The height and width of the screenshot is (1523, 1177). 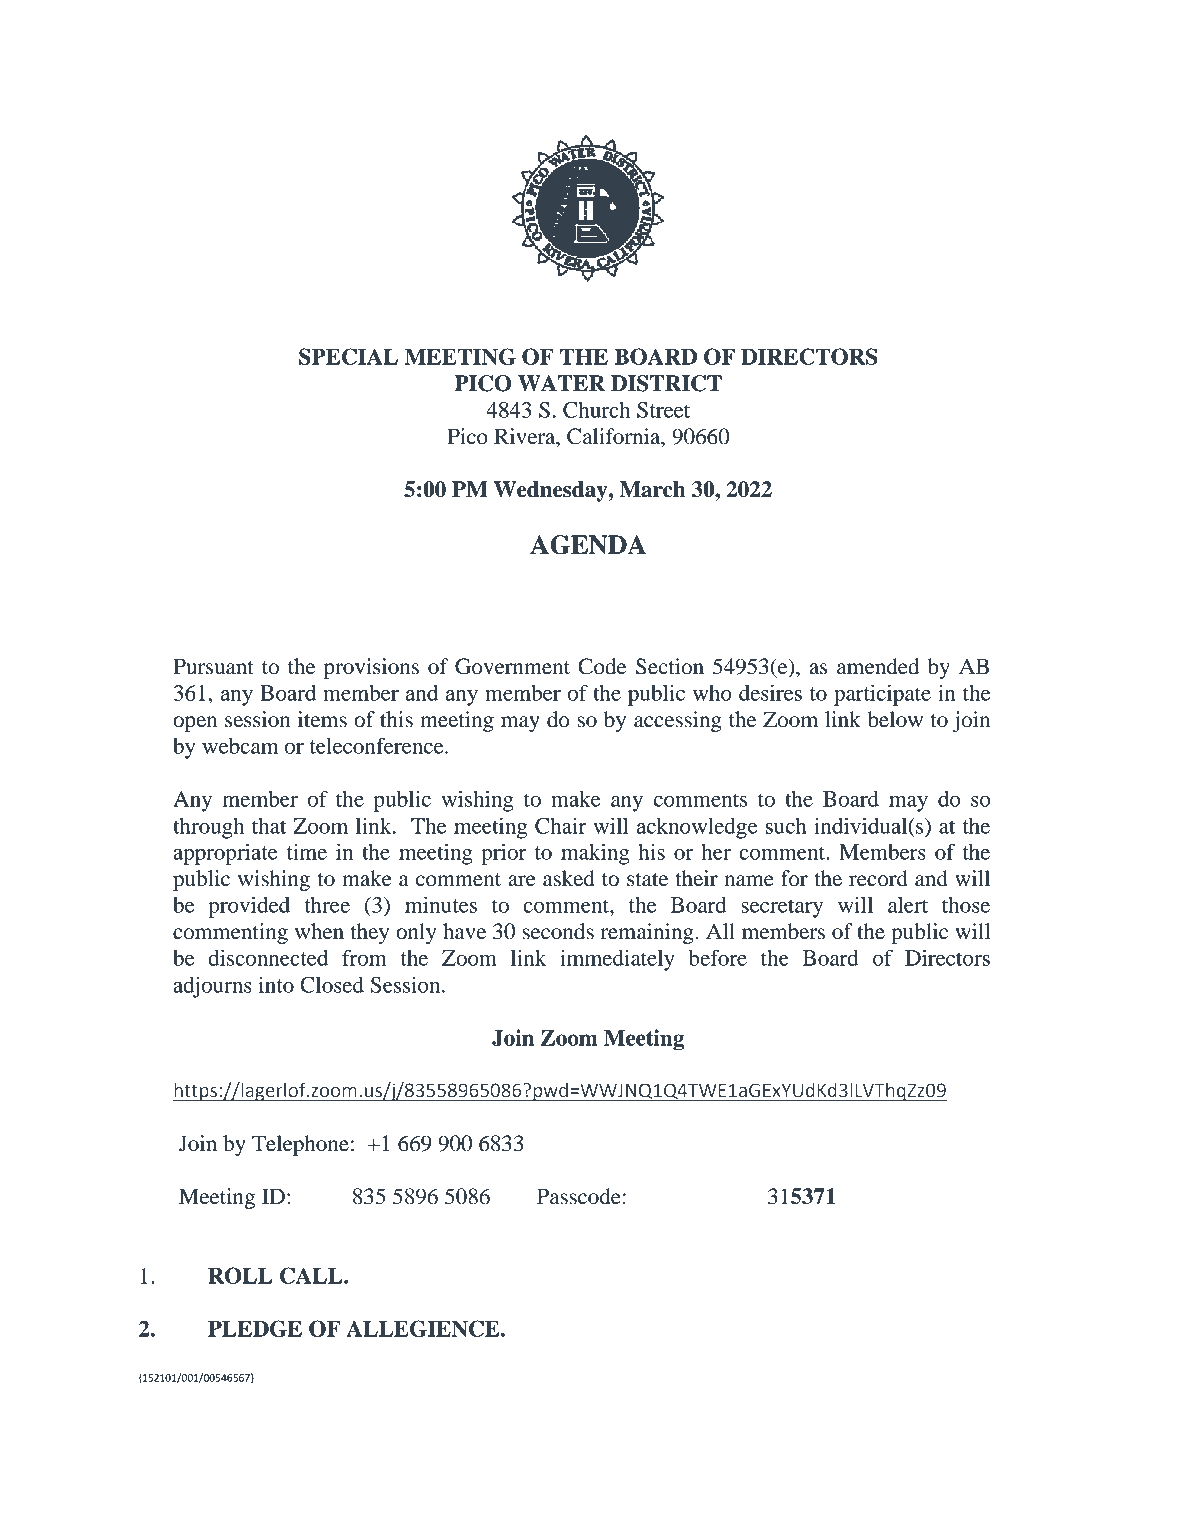 I want to click on PLEDGE, so click(x=255, y=1328).
